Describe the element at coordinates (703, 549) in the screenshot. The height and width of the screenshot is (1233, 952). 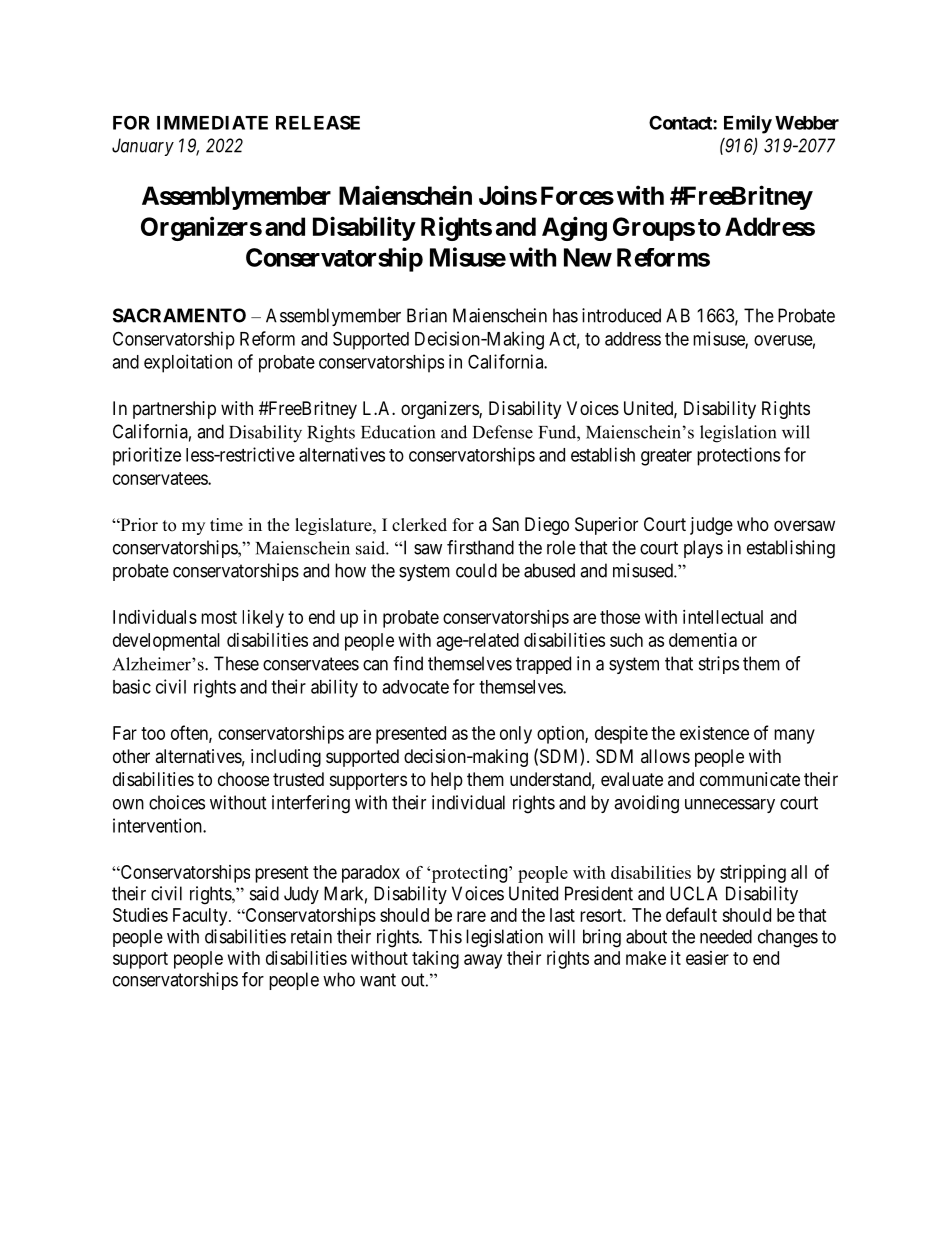
I see `plays` at that location.
